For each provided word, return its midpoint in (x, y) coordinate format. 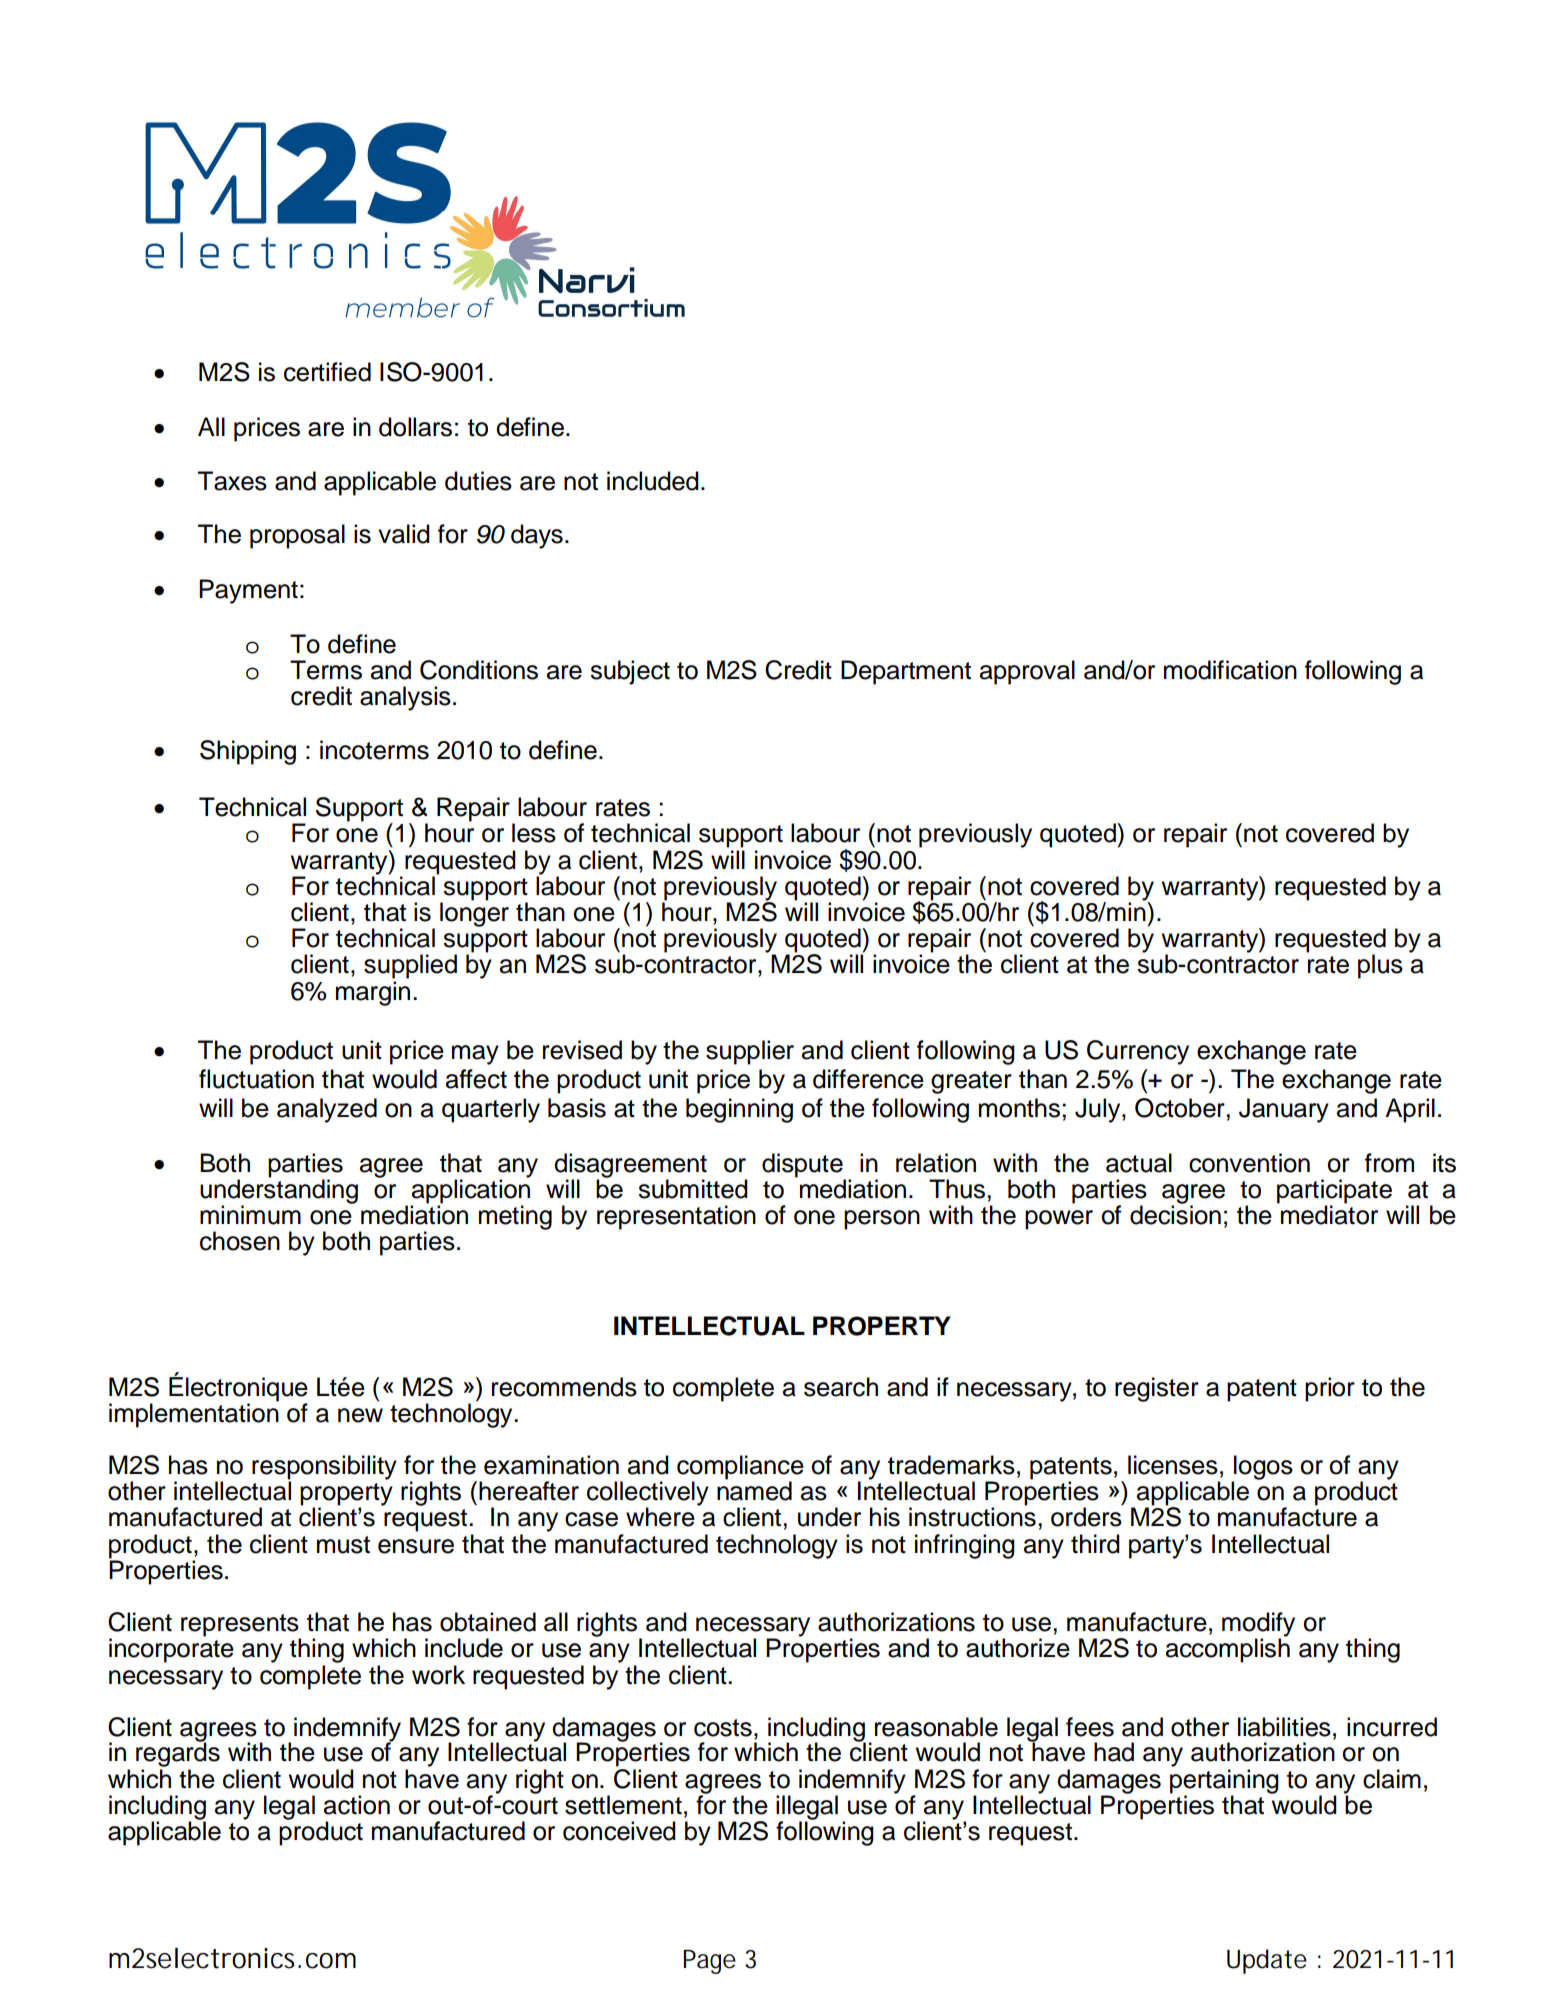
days (537, 536)
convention (1249, 1163)
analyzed (327, 1110)
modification (1230, 670)
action (357, 1805)
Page (710, 1962)
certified (327, 372)
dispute (803, 1166)
